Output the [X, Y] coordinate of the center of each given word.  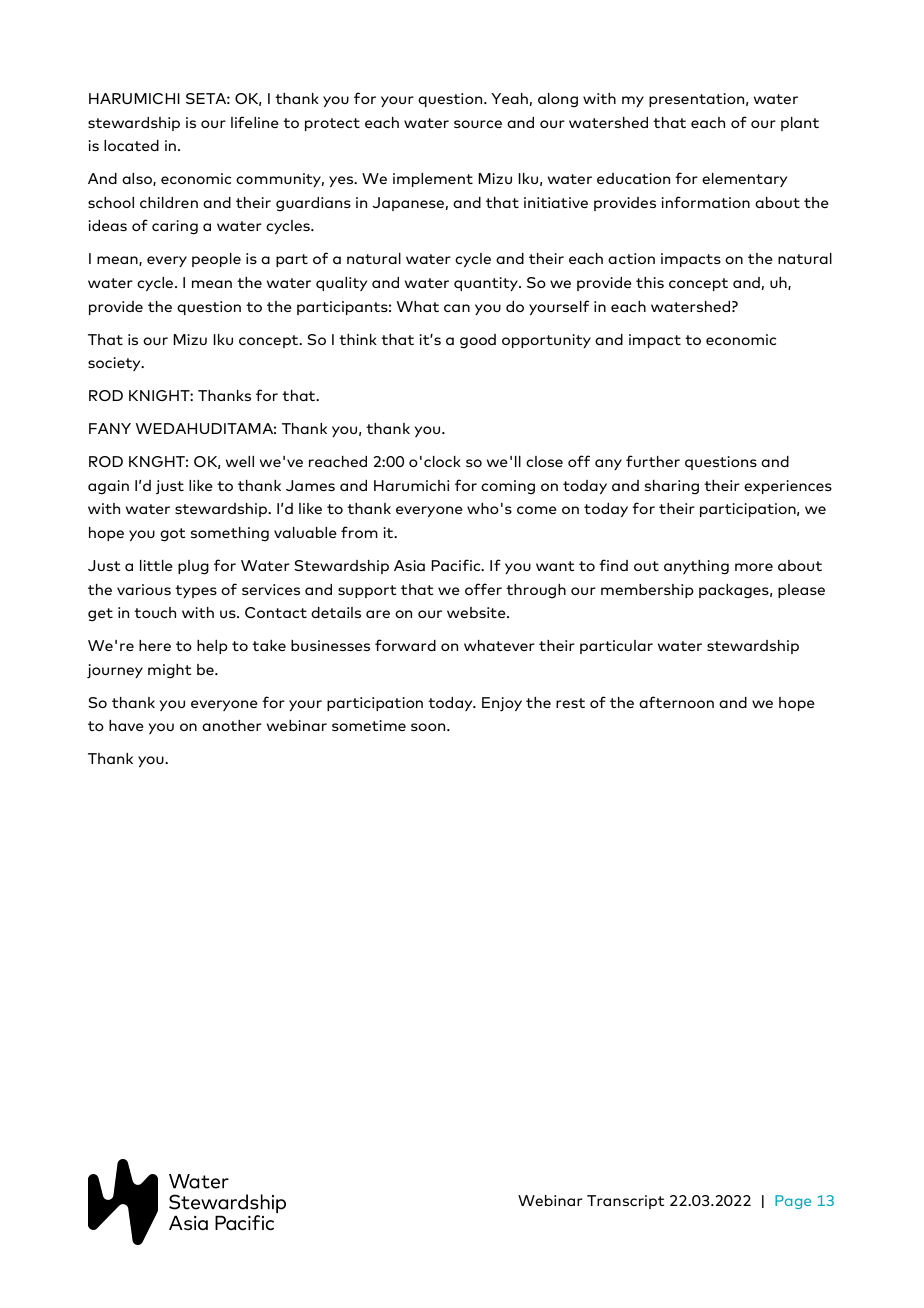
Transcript [626, 1202]
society [115, 364]
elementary [744, 180]
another [232, 725]
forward [405, 645]
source [478, 124]
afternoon [676, 702]
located [131, 145]
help [212, 647]
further [653, 461]
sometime [369, 725]
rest [570, 703]
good [478, 341]
